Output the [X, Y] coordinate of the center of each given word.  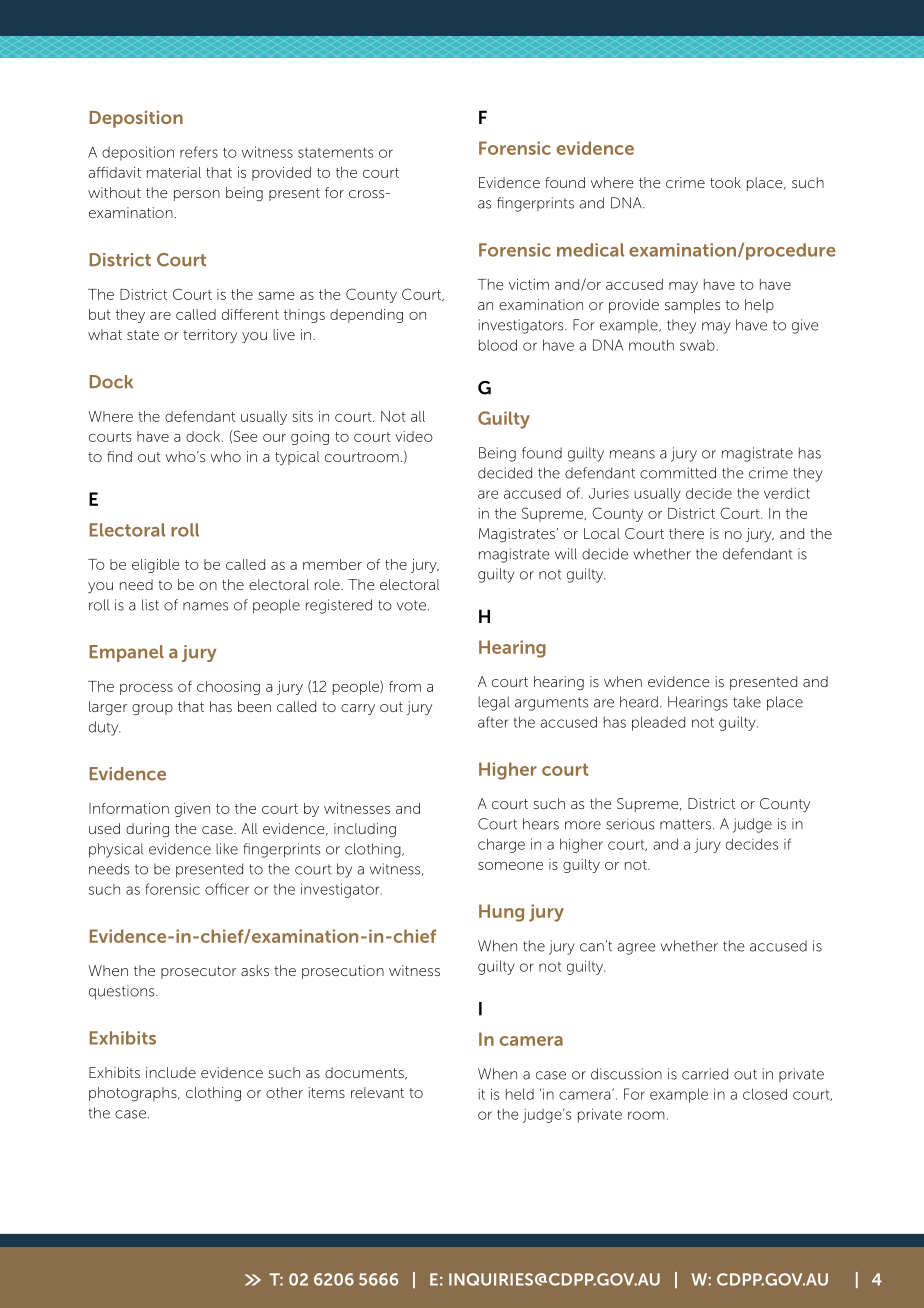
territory [210, 336]
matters [687, 824]
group [152, 710]
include [171, 1072]
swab [698, 345]
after [493, 722]
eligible [155, 566]
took [725, 182]
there [686, 533]
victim [529, 284]
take [747, 702]
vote [411, 605]
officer [227, 889]
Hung [501, 913]
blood [498, 345]
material [174, 172]
